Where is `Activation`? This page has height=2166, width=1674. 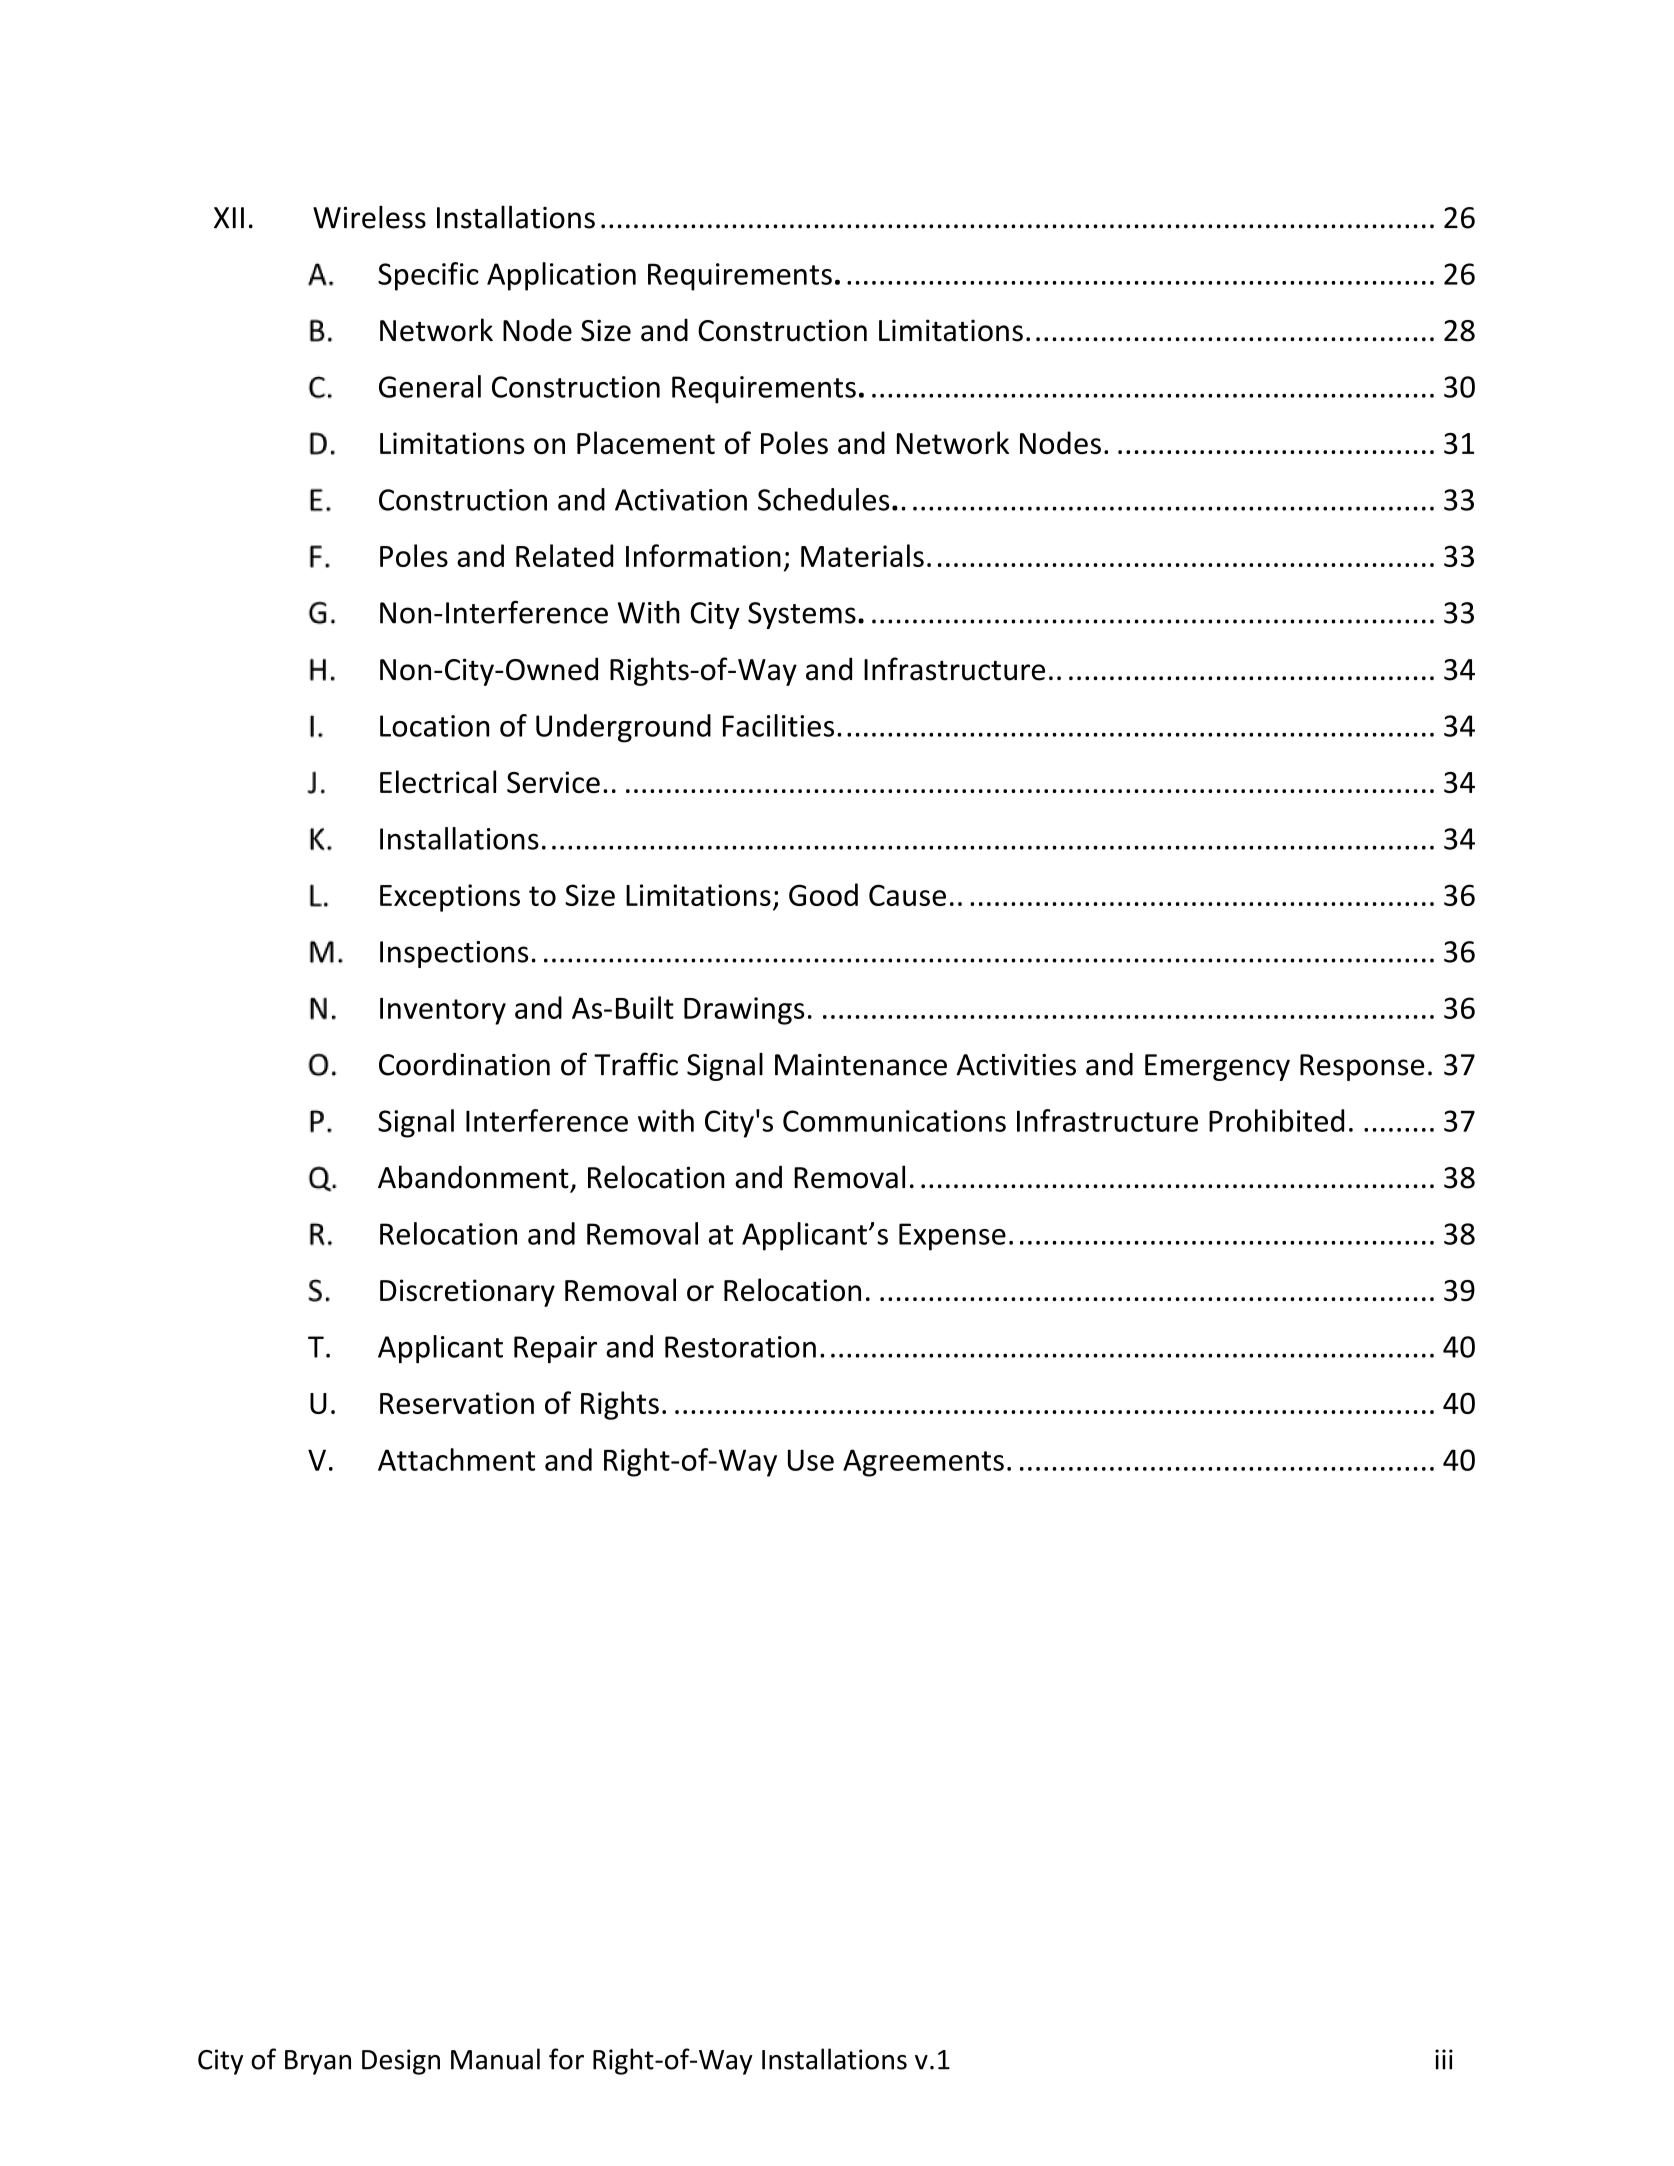
Activation is located at coordinates (681, 500).
